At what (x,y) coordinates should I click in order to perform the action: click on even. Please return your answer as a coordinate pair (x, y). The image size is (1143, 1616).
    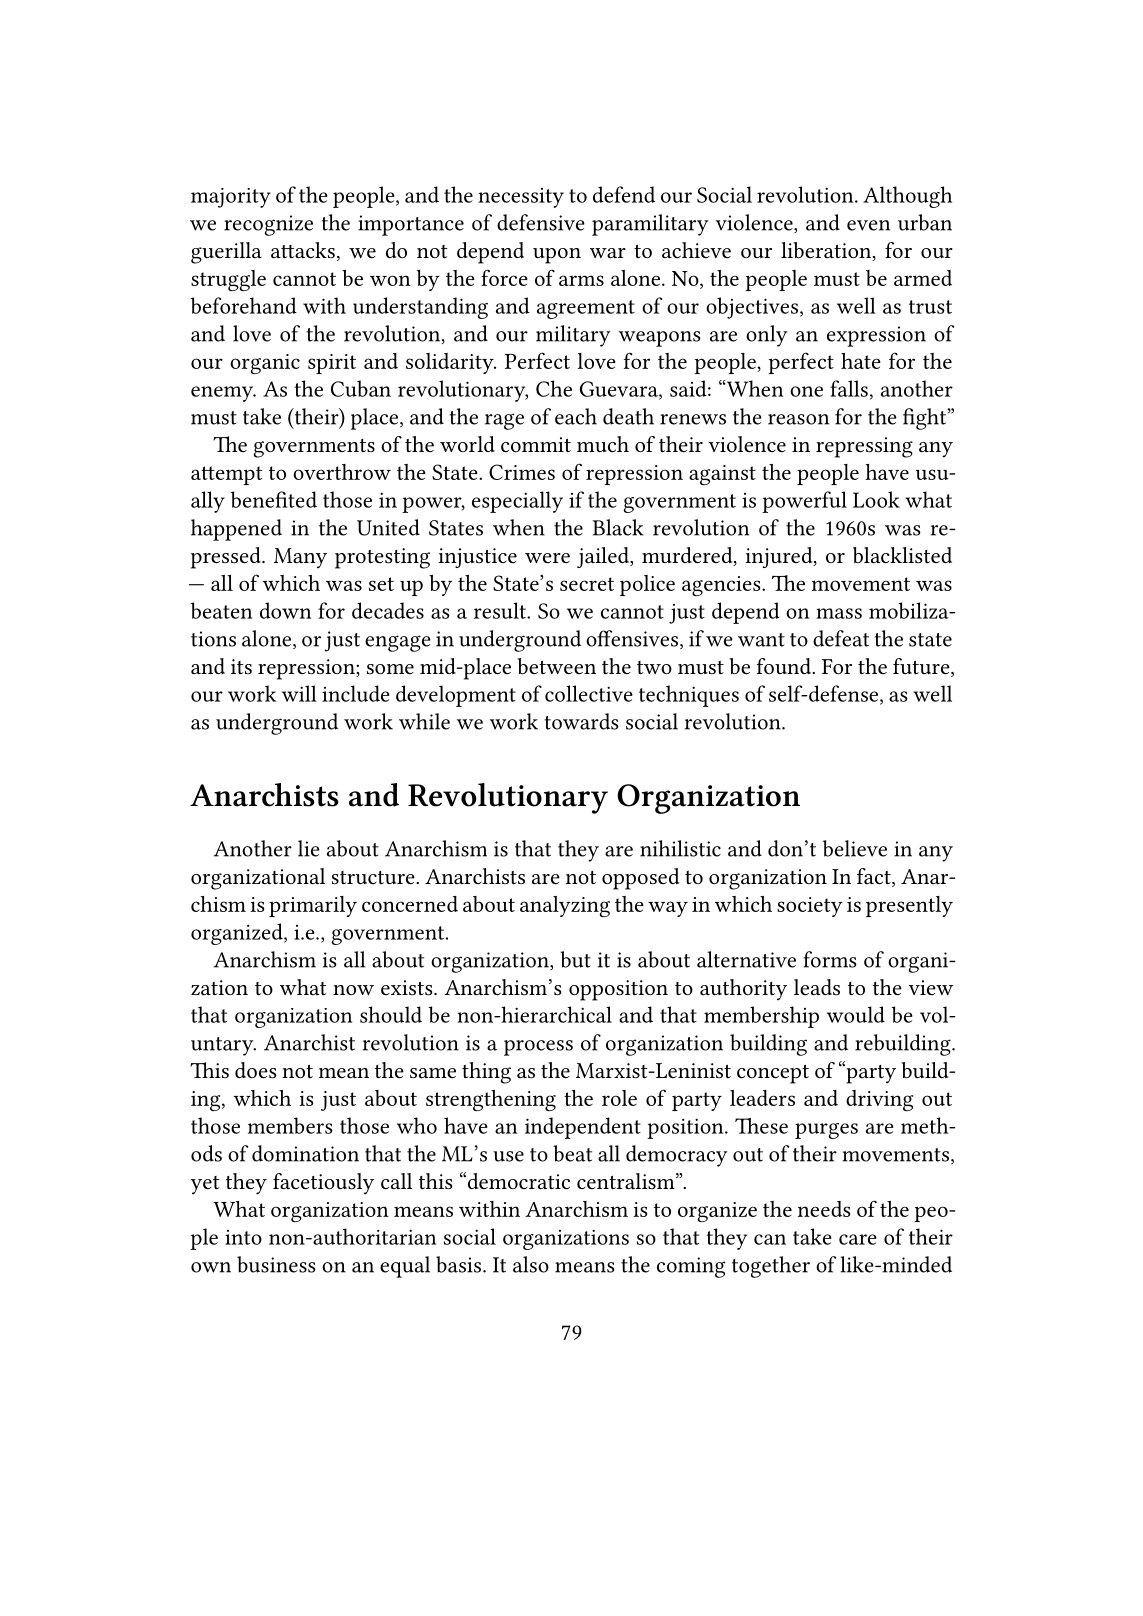
    Looking at the image, I should click on (868, 225).
